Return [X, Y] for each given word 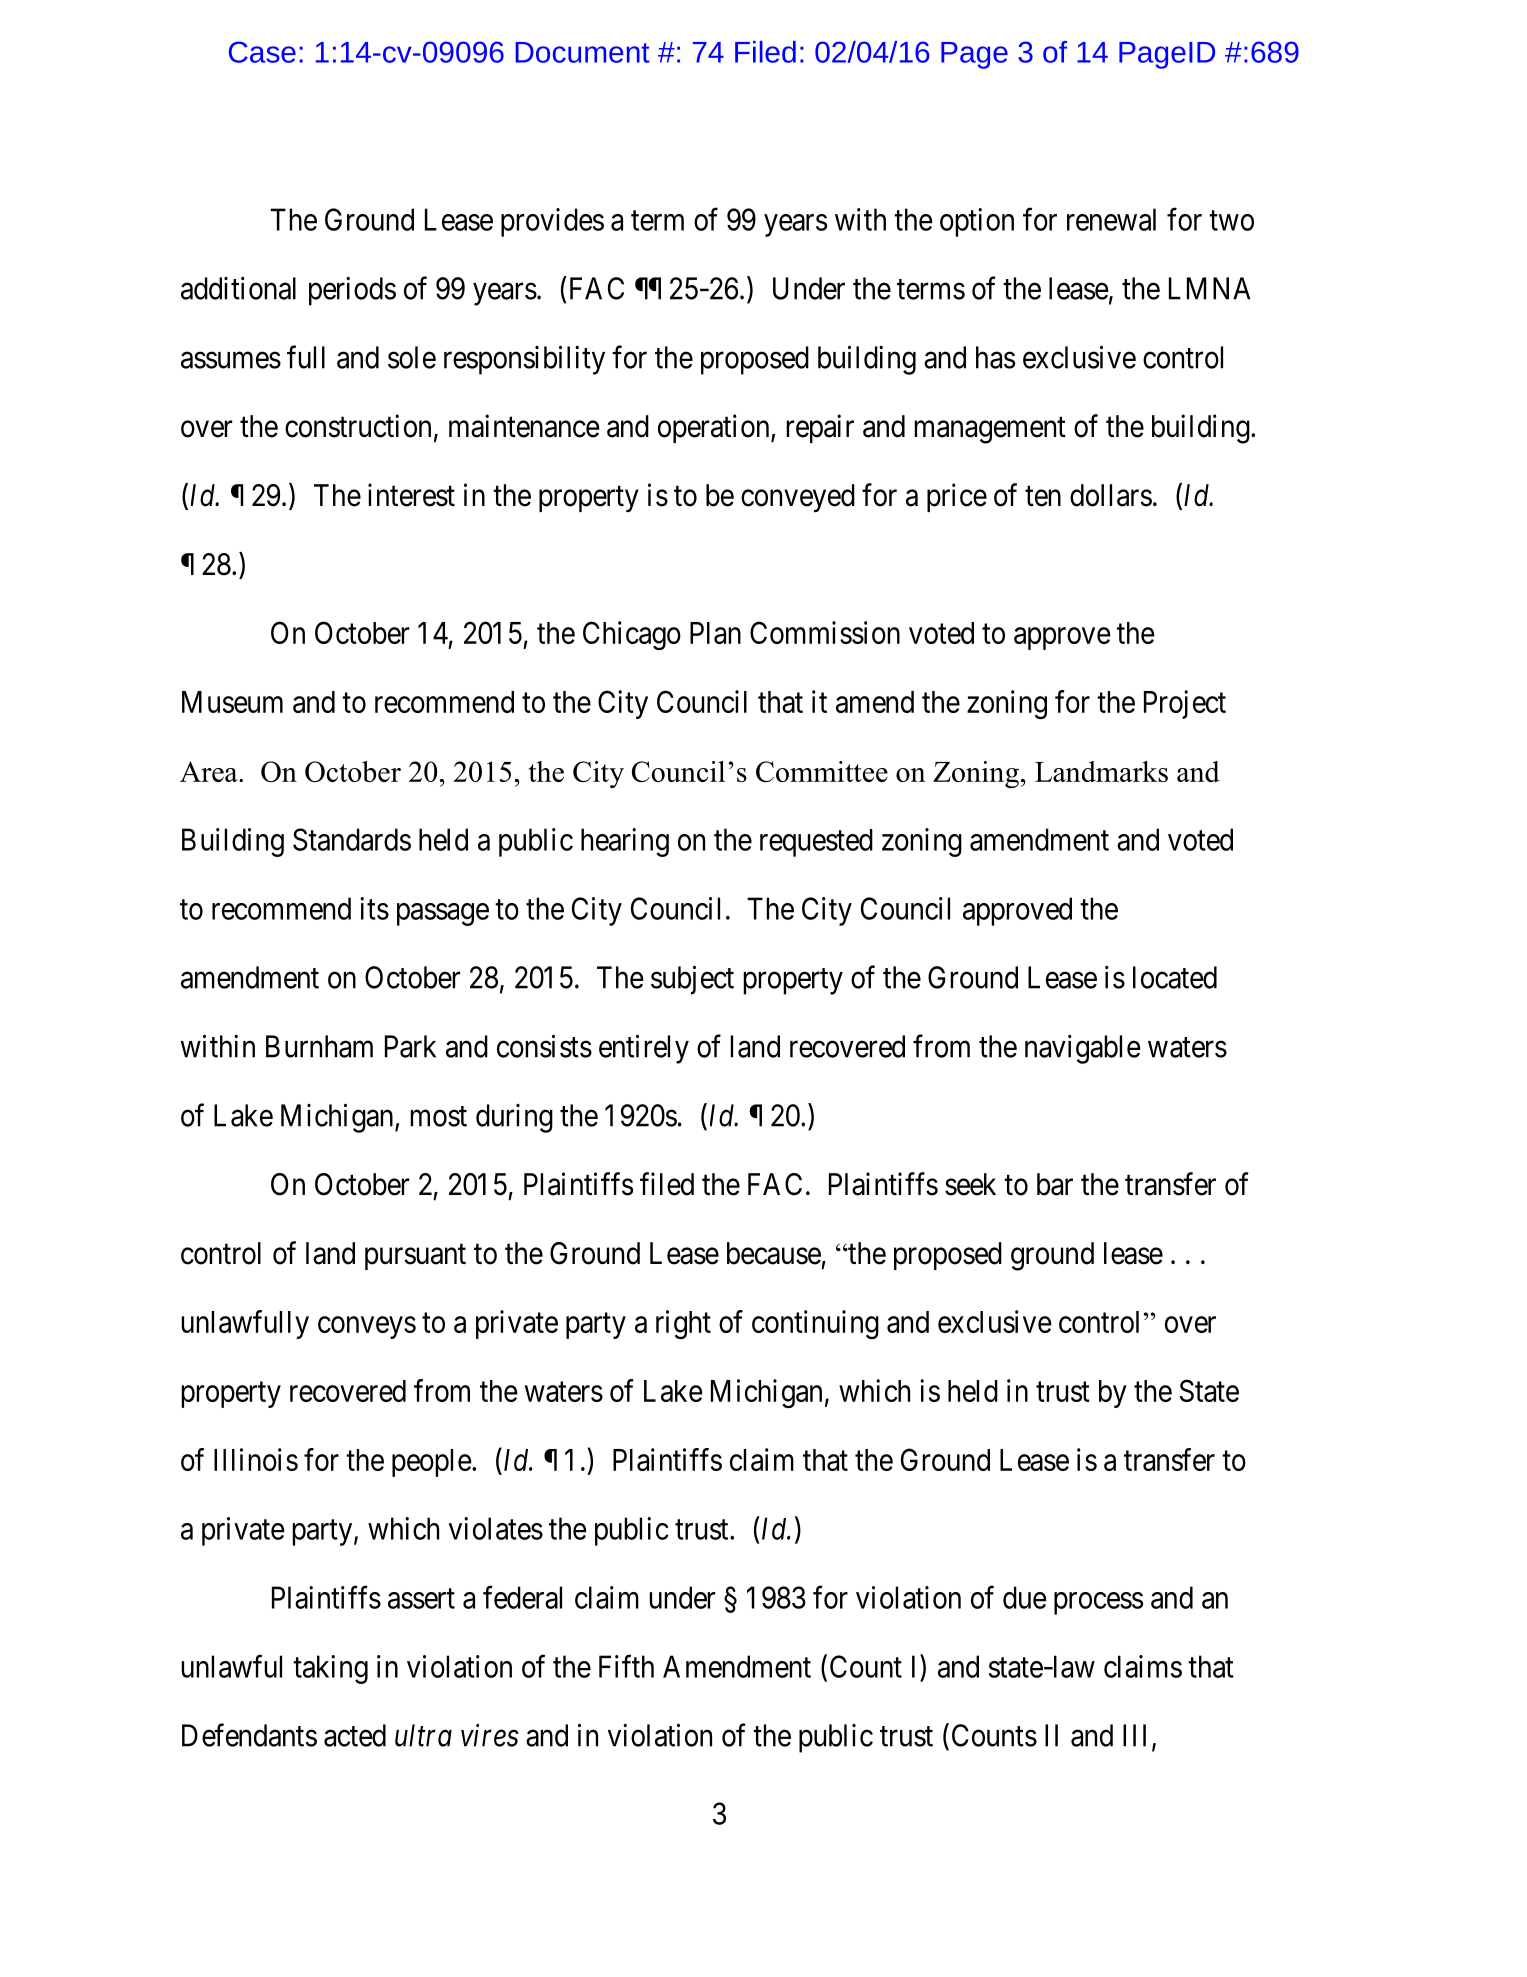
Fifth [626, 1666]
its [374, 908]
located [1175, 977]
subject [692, 980]
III [1138, 1736]
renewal [1111, 219]
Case [262, 52]
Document [582, 52]
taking [330, 1669]
